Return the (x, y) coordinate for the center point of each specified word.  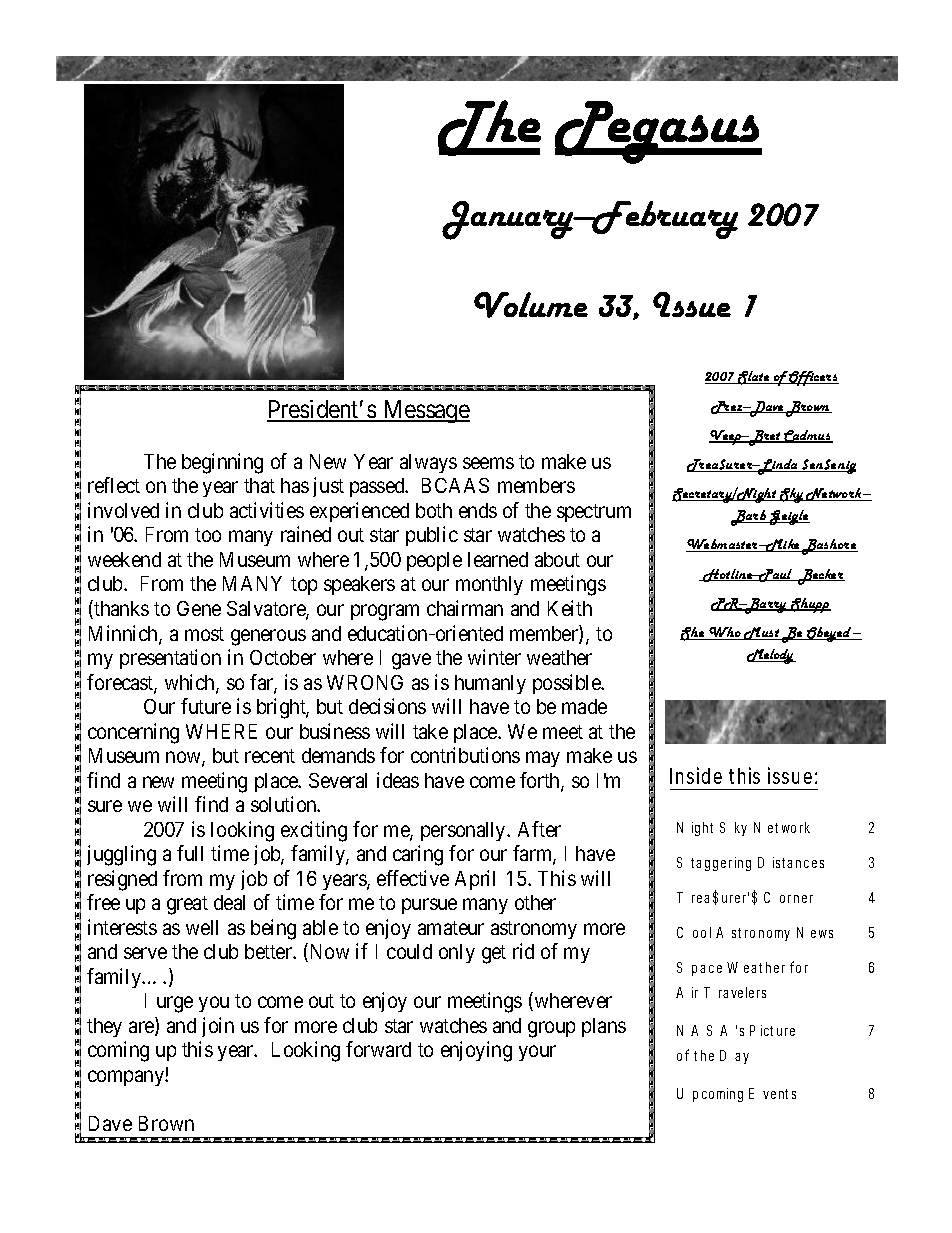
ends (478, 510)
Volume (531, 305)
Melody (771, 656)
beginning (222, 463)
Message (425, 411)
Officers (813, 378)
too (208, 535)
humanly (490, 684)
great (187, 905)
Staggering (714, 864)
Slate (754, 378)
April (475, 880)
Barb (750, 518)
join (218, 1027)
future (206, 706)
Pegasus (658, 132)
